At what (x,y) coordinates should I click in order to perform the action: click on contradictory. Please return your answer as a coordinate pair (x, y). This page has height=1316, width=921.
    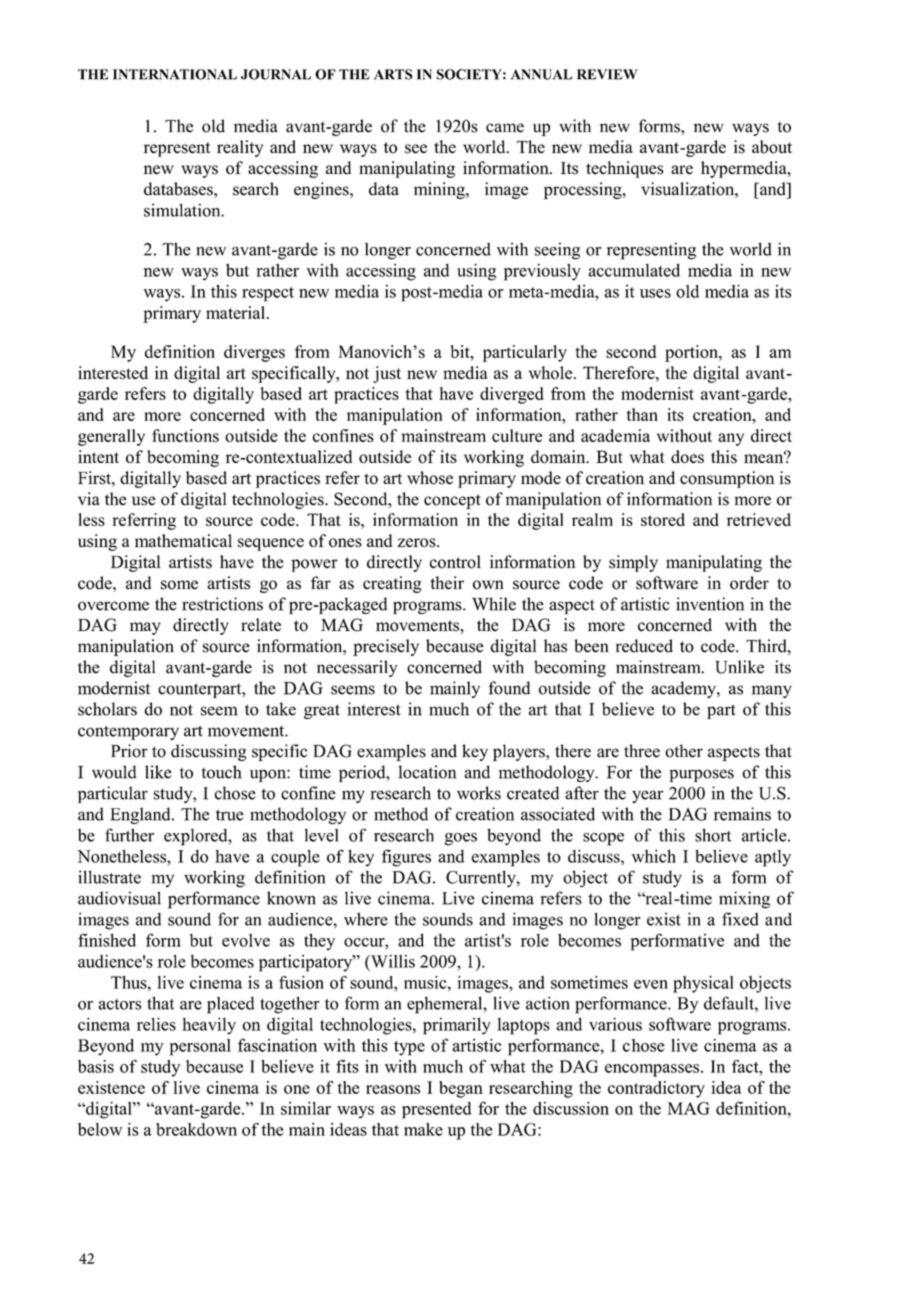
    Looking at the image, I should click on (656, 1089).
